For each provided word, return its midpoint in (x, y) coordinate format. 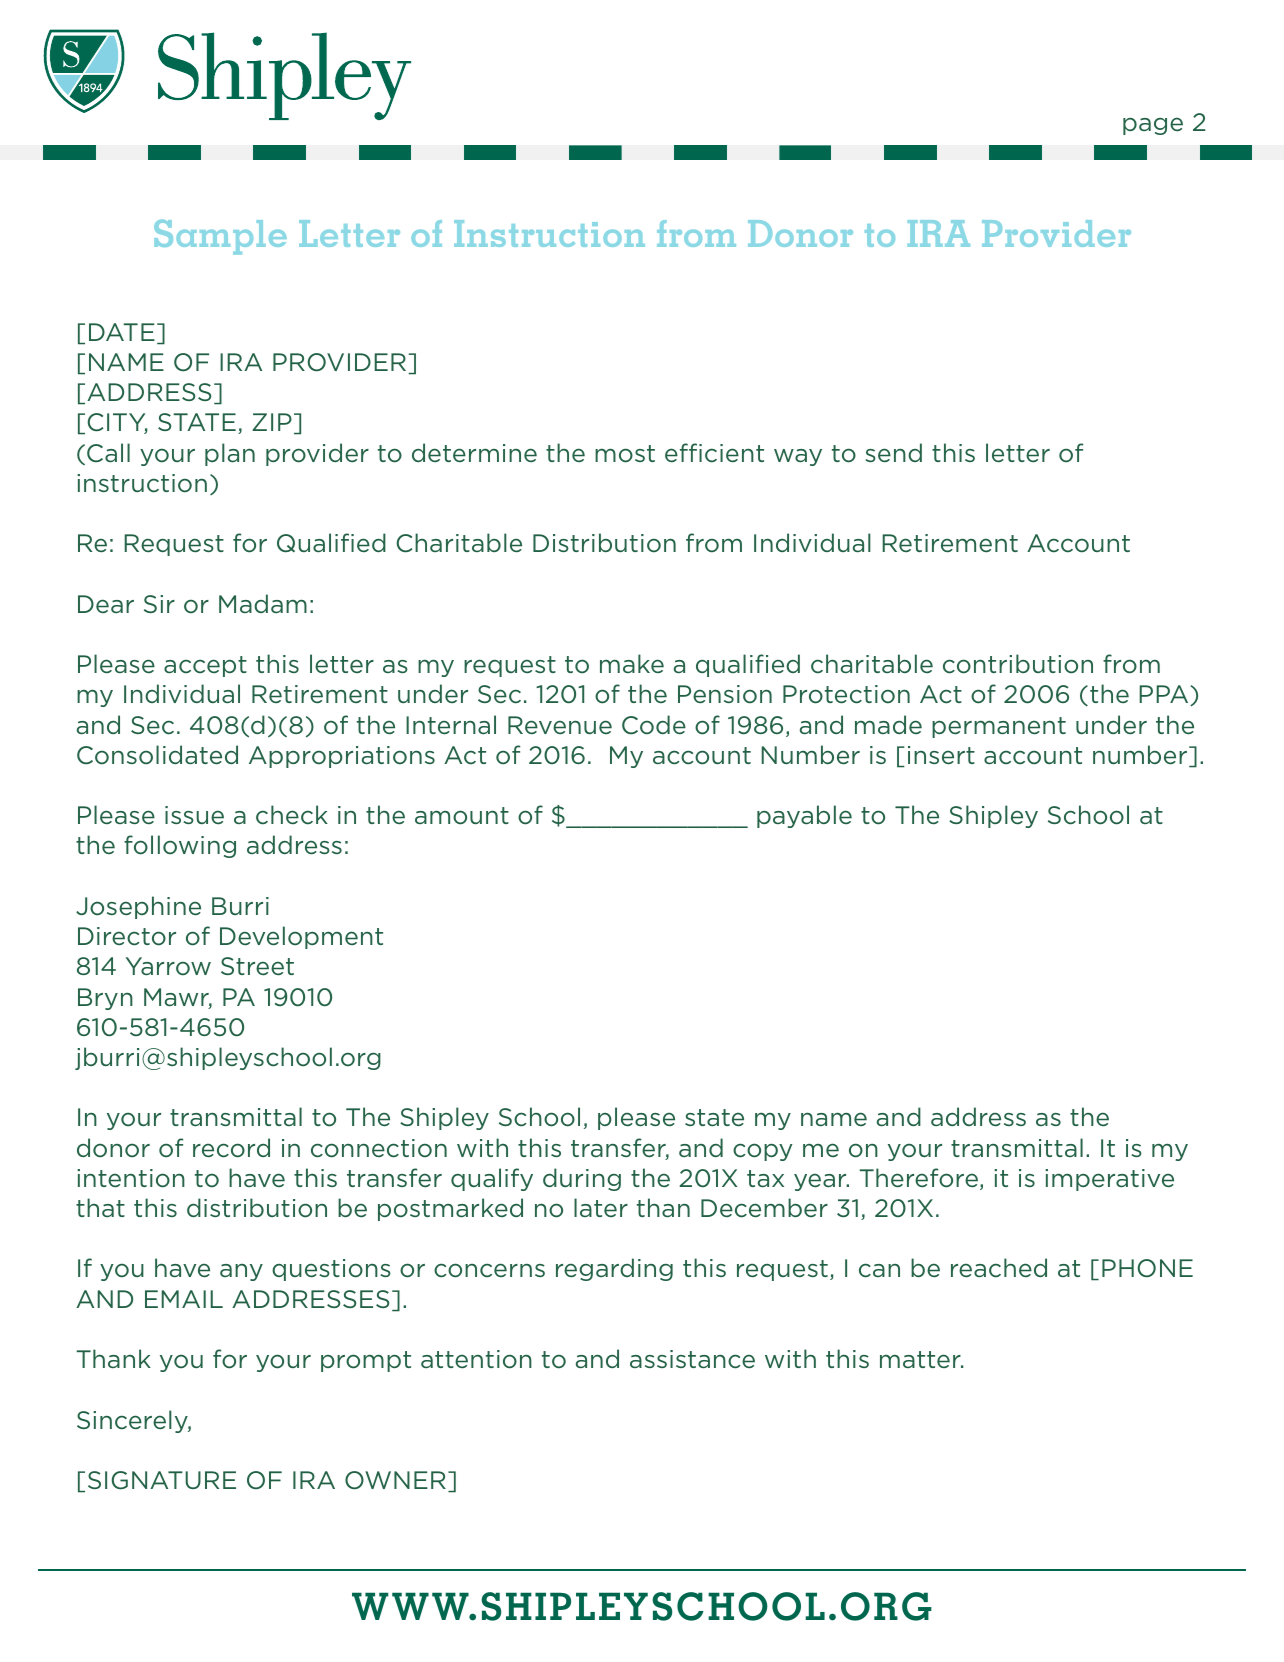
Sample (220, 237)
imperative (1109, 1180)
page (1153, 126)
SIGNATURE (162, 1480)
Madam (263, 603)
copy (763, 1152)
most (625, 454)
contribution (1018, 664)
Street (257, 966)
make (632, 663)
